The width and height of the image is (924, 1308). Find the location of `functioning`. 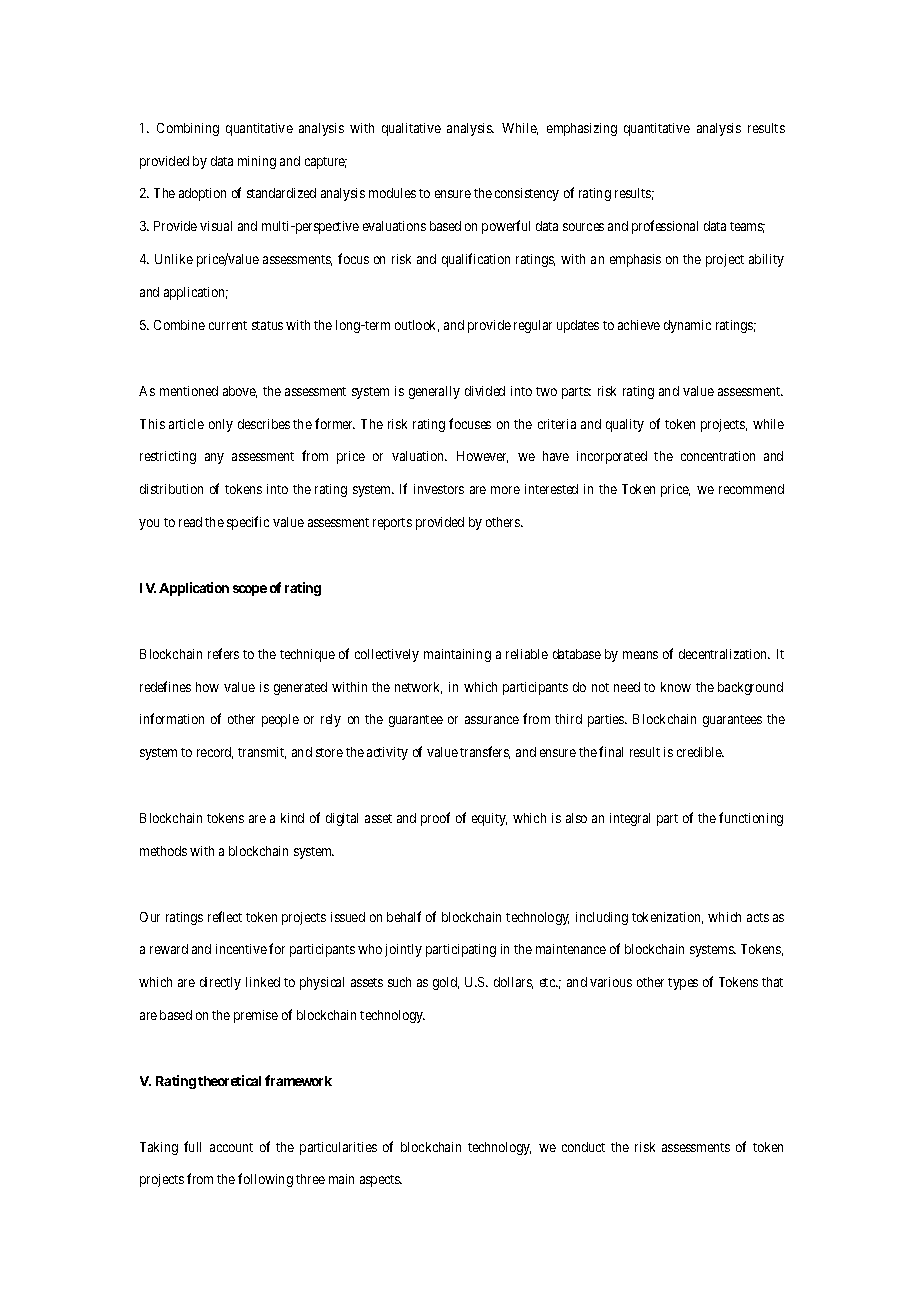

functioning is located at coordinates (751, 819).
